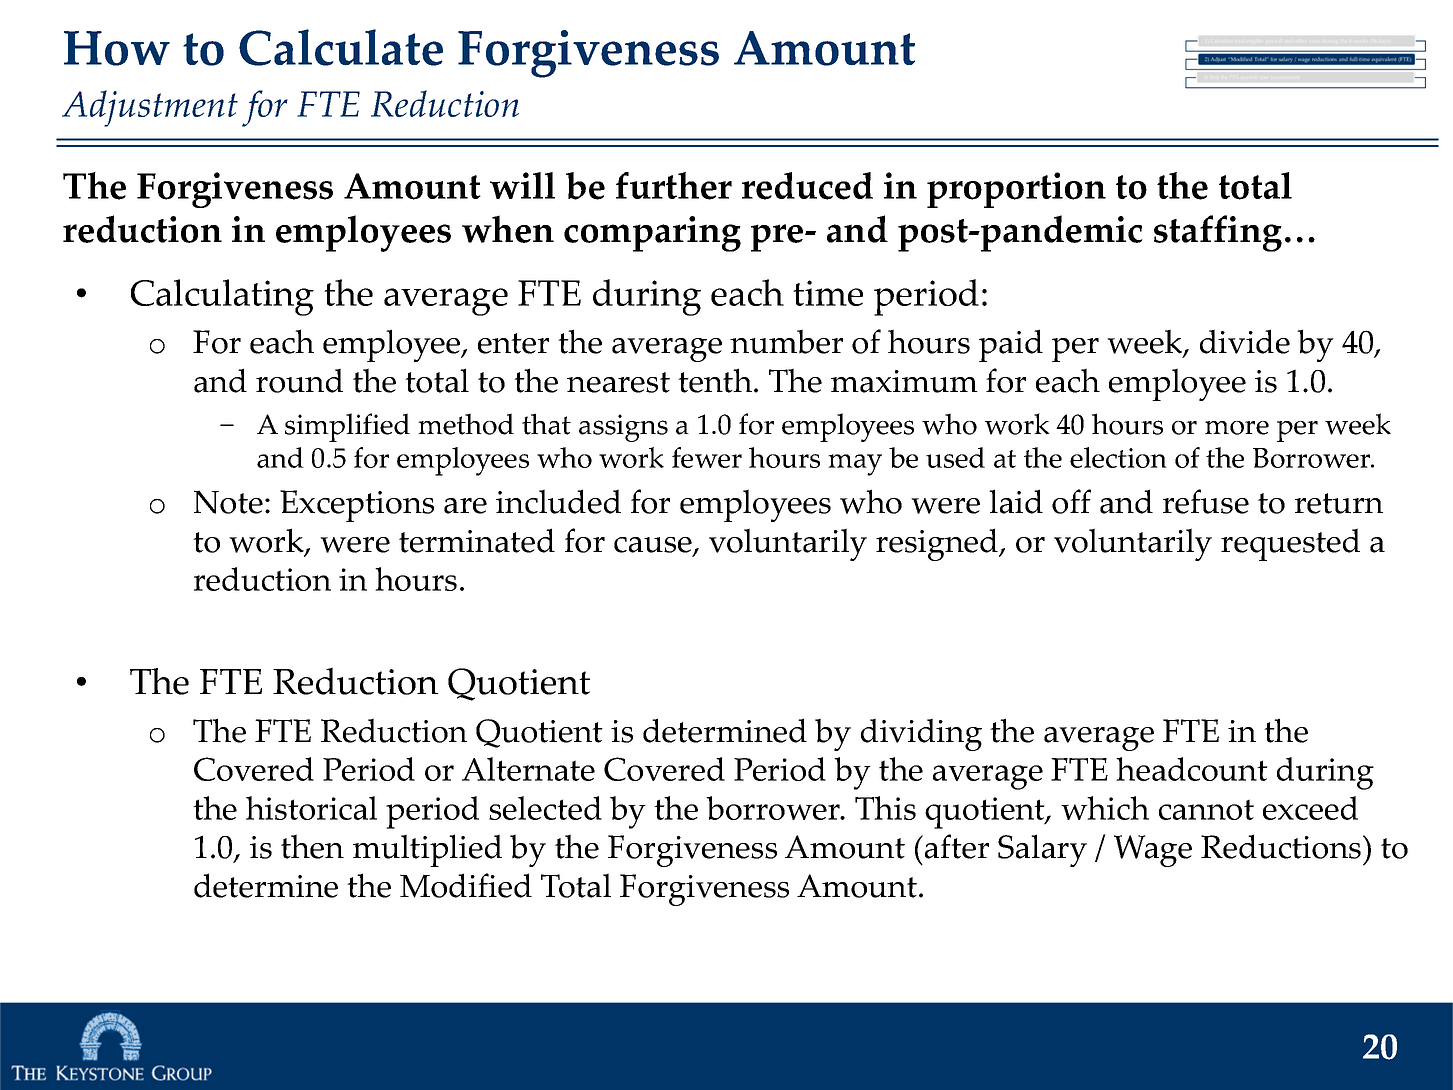 The height and width of the screenshot is (1090, 1453). Describe the element at coordinates (674, 186) in the screenshot. I see `further` at that location.
